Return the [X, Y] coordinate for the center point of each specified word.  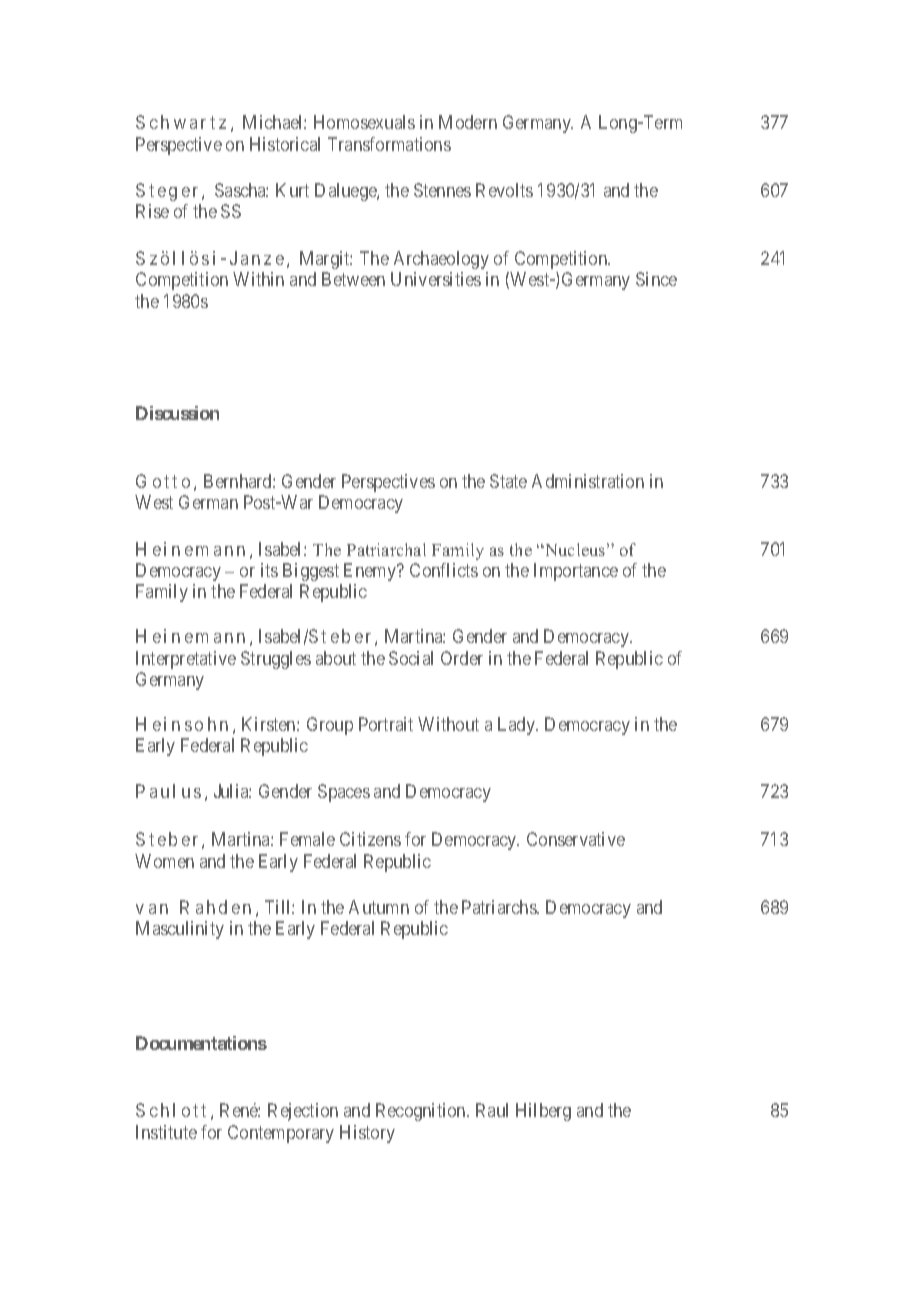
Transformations [389, 144]
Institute [166, 1132]
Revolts [504, 190]
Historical [285, 144]
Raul [492, 1110]
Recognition [422, 1112]
